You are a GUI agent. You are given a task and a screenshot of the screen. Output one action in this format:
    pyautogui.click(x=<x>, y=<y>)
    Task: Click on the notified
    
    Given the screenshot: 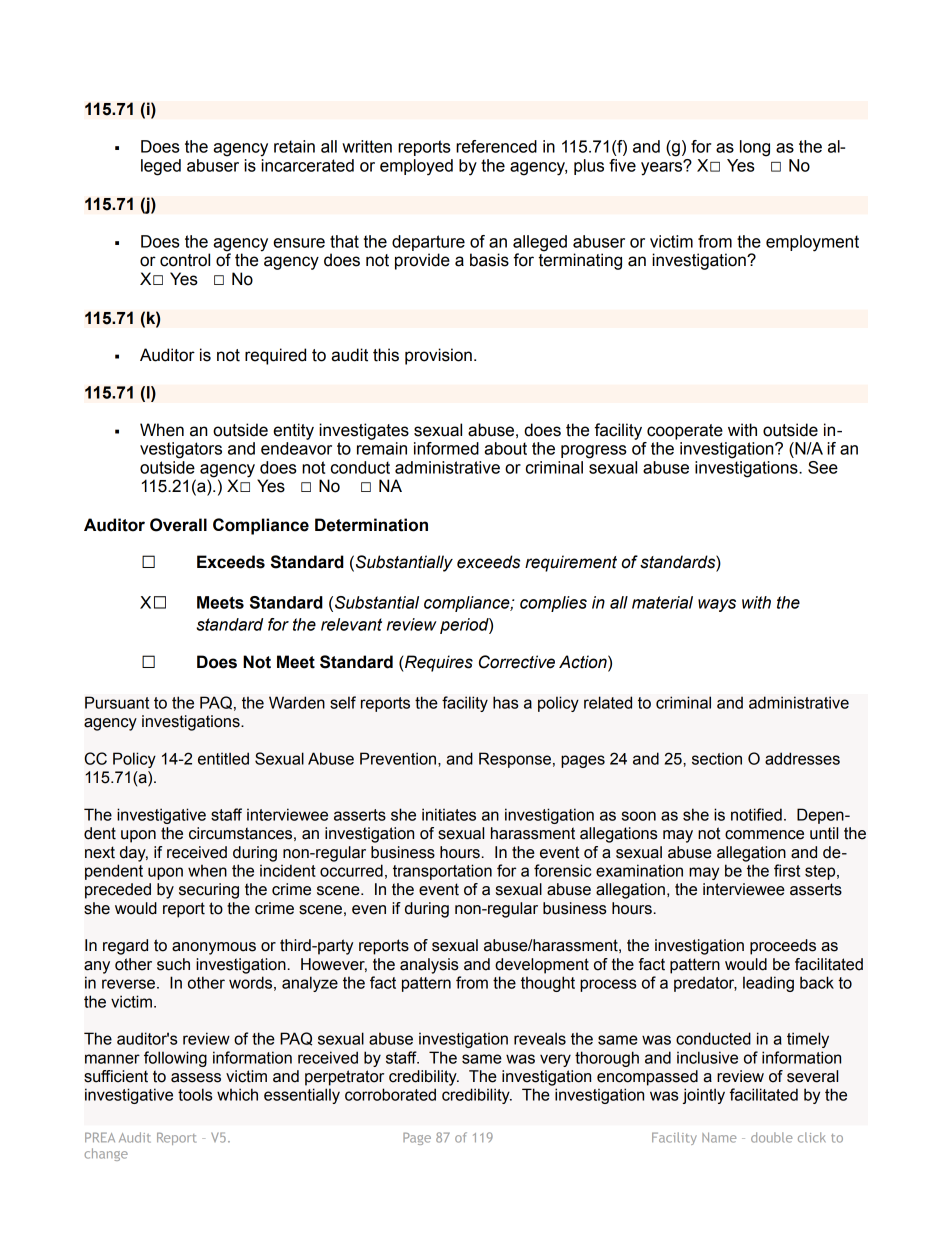 What is the action you would take?
    pyautogui.click(x=756, y=814)
